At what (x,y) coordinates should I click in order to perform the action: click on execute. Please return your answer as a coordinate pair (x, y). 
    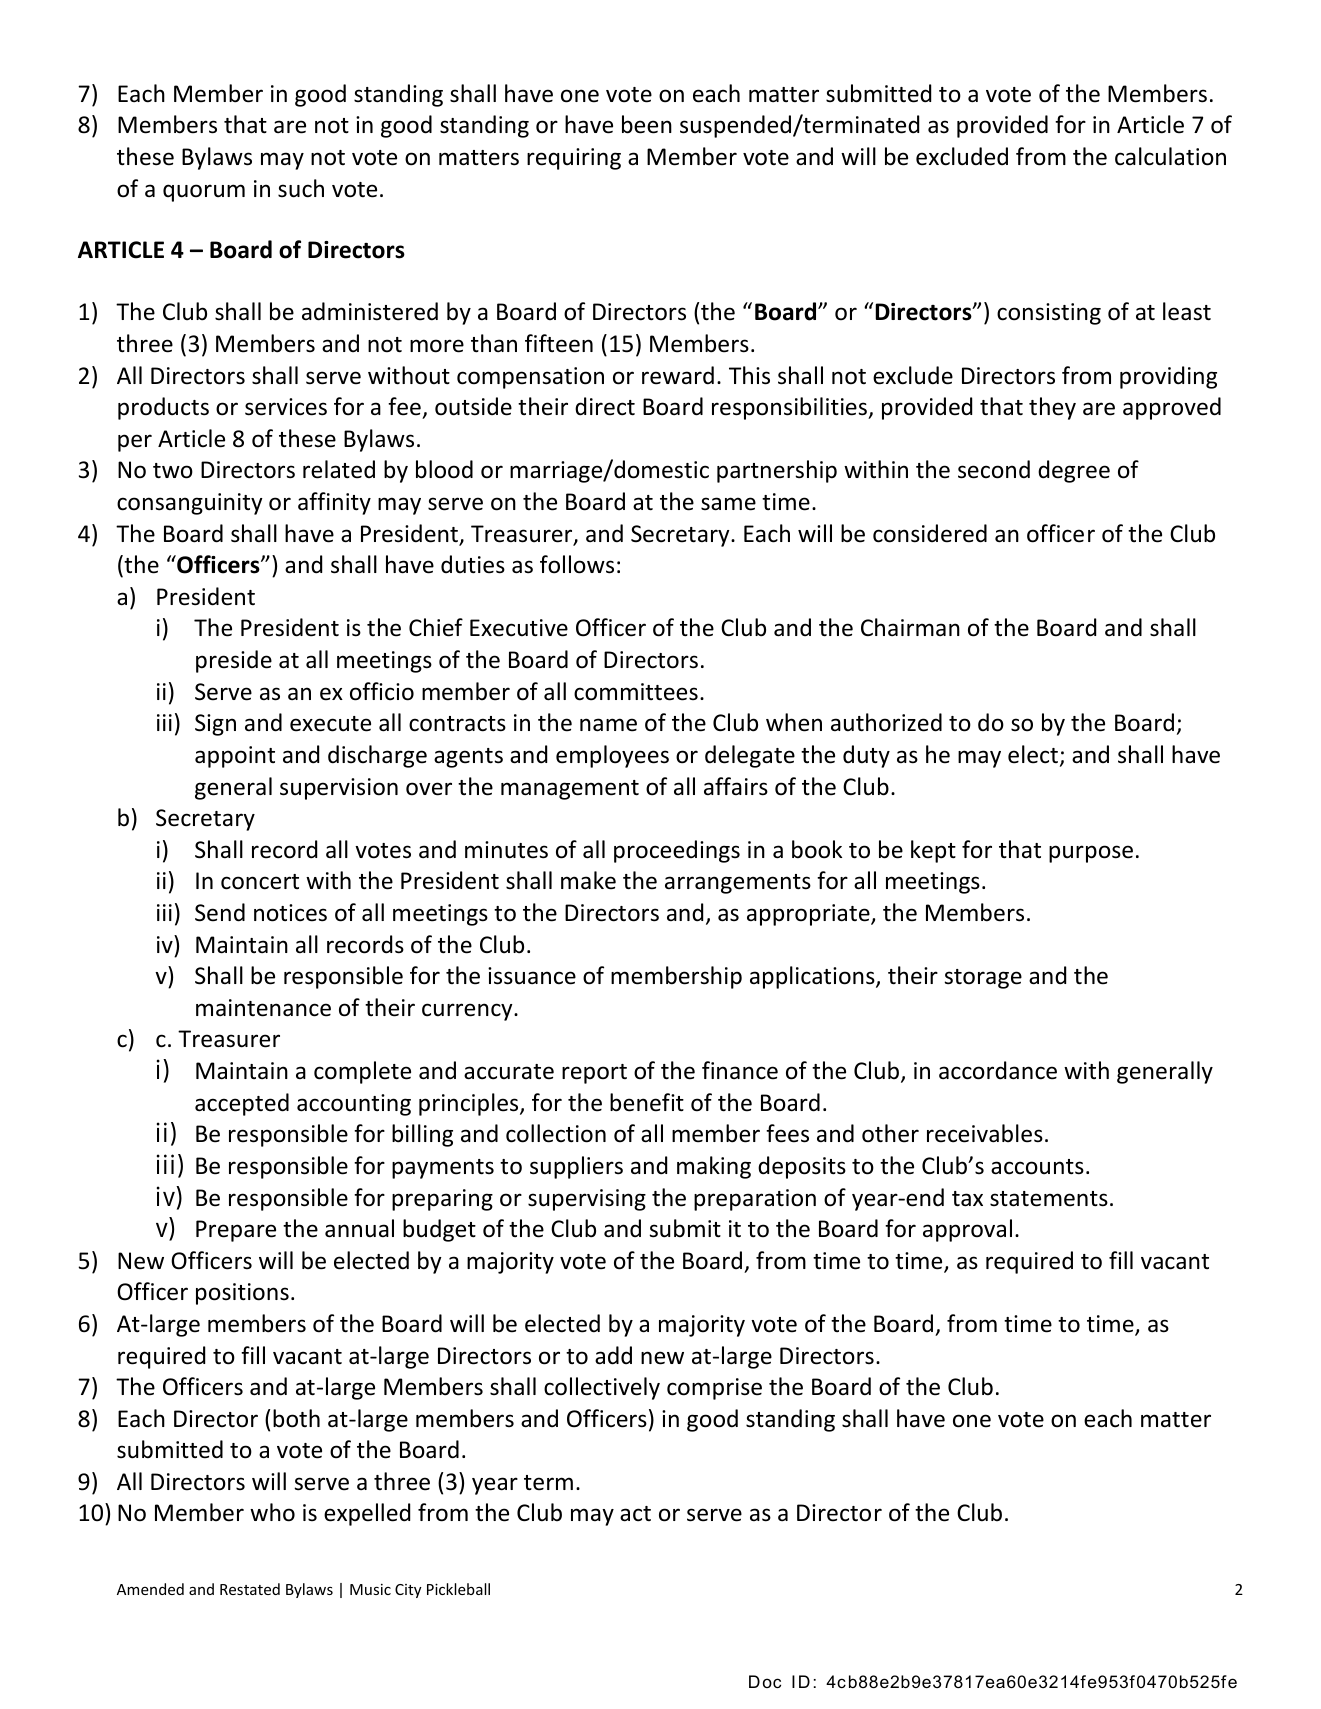
    Looking at the image, I should click on (330, 724).
